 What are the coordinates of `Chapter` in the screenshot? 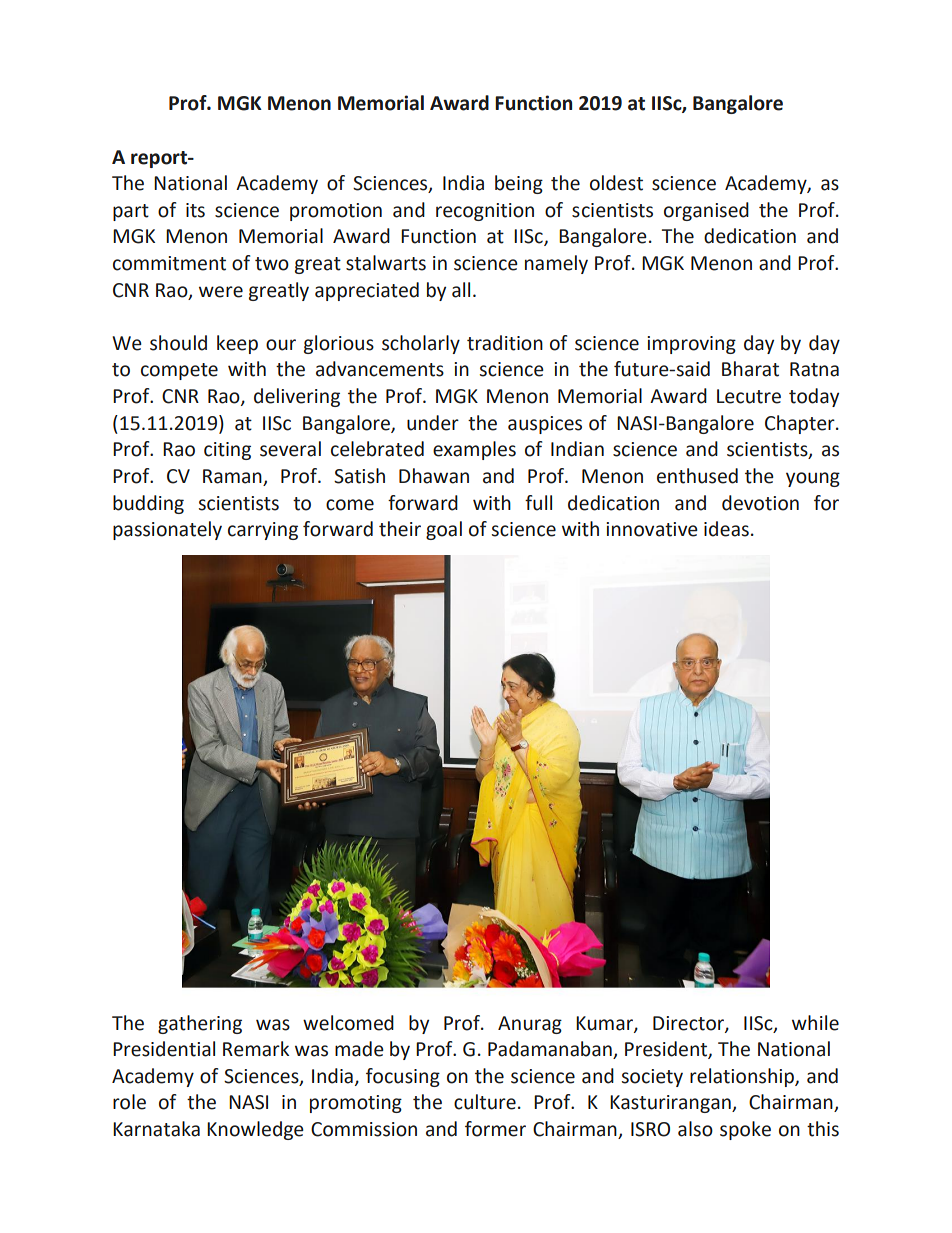 It's located at (801, 424).
